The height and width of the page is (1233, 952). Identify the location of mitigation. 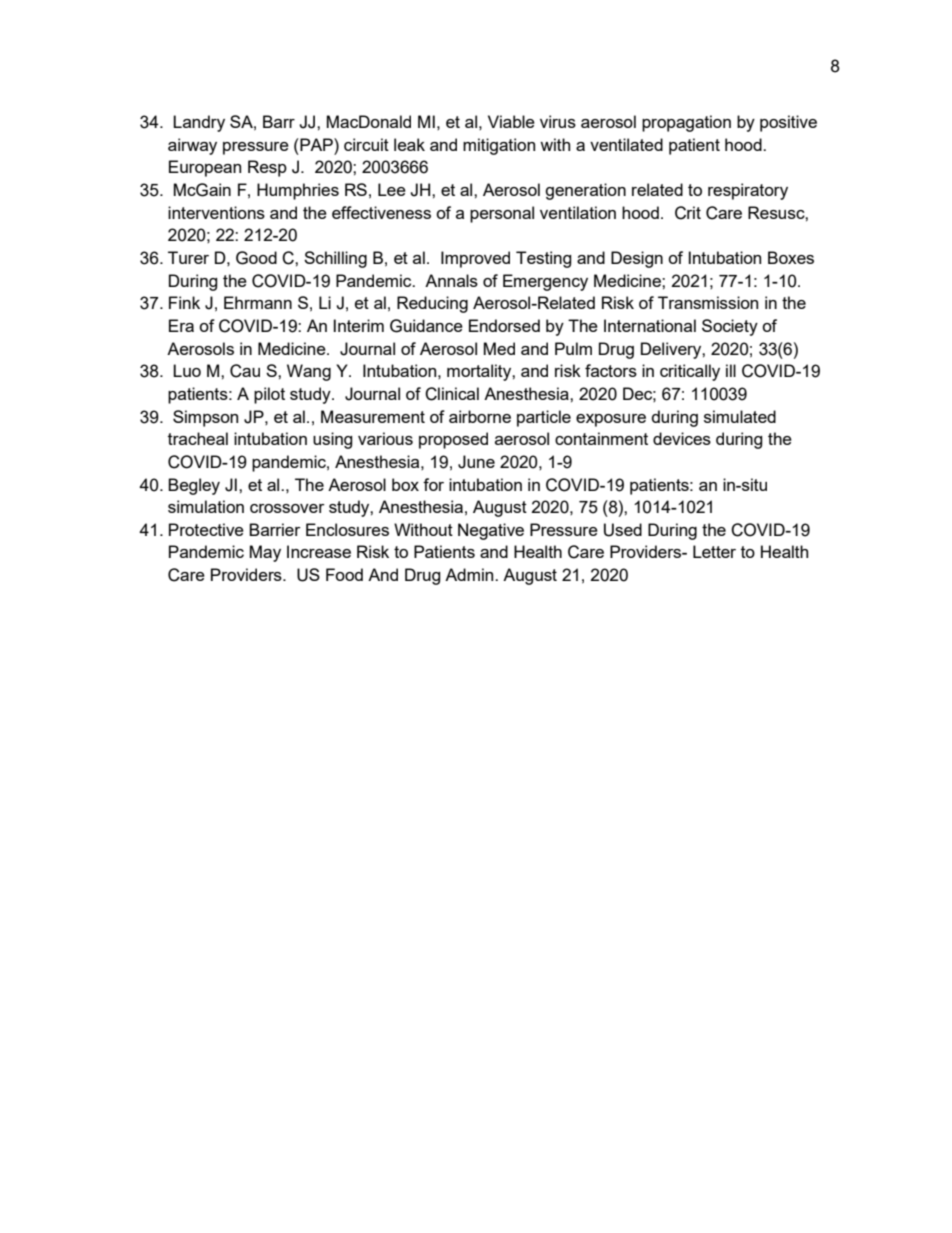
(499, 146).
